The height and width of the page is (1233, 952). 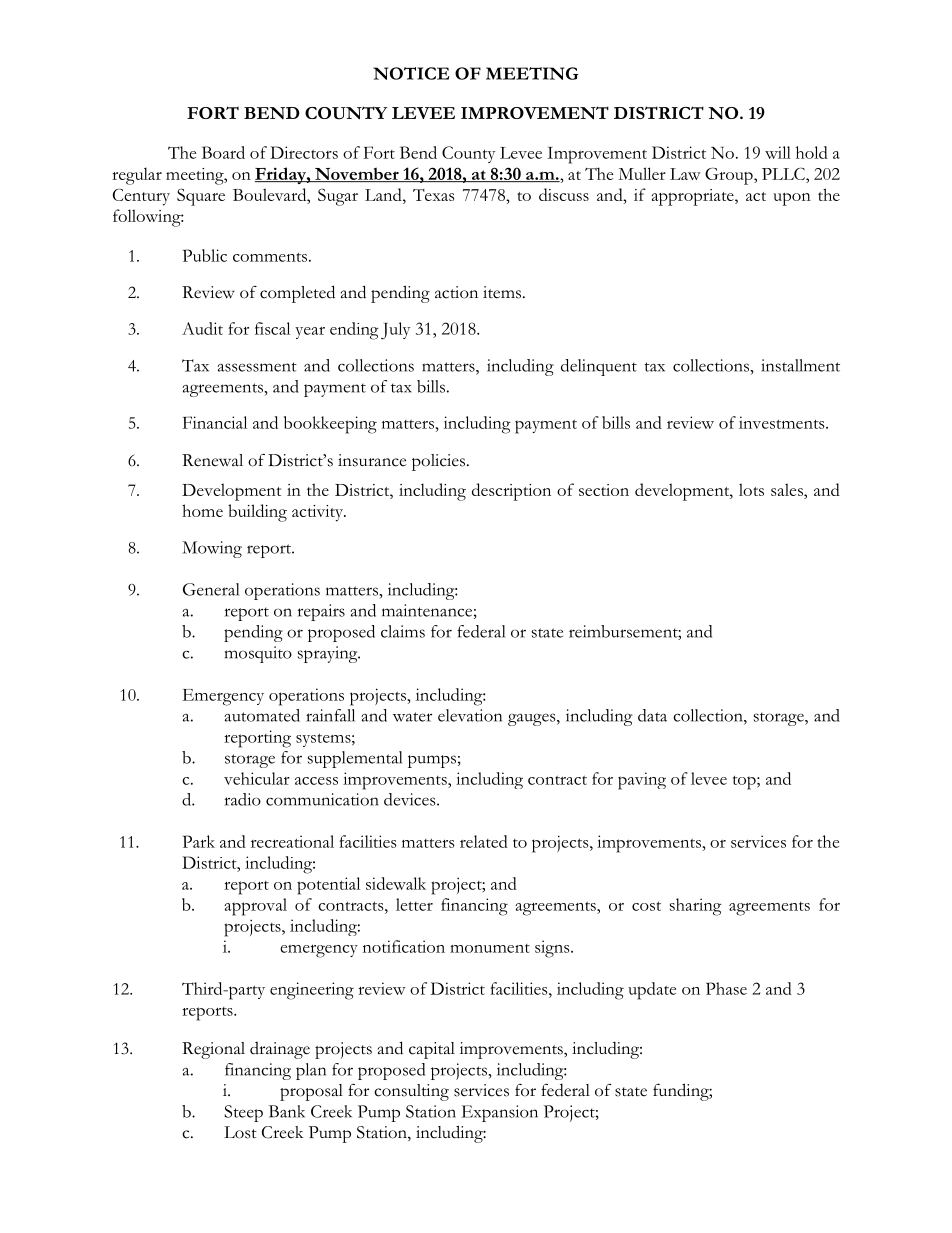 I want to click on action, so click(x=456, y=292).
